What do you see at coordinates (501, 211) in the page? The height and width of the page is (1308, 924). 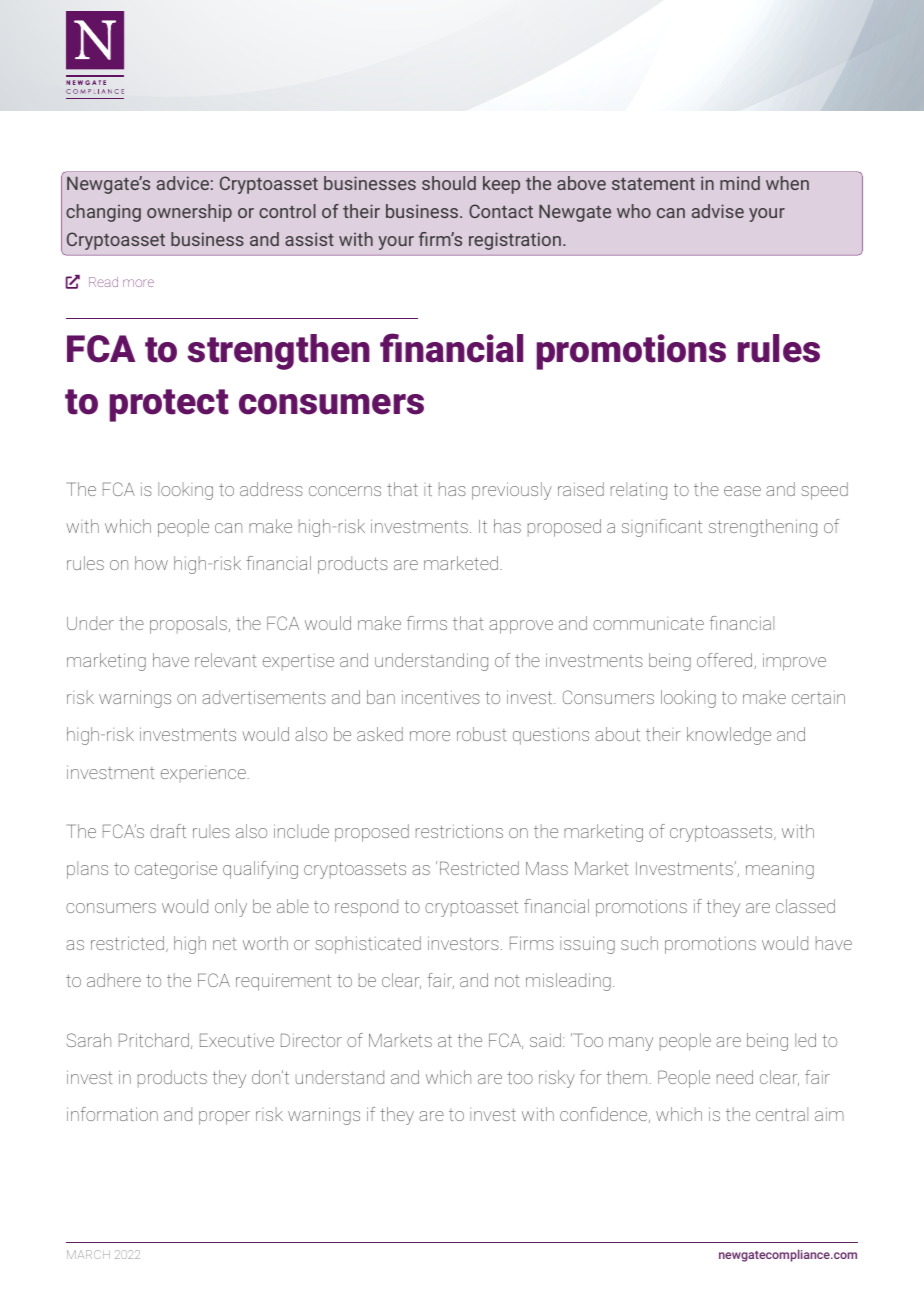 I see `Contact` at bounding box center [501, 211].
